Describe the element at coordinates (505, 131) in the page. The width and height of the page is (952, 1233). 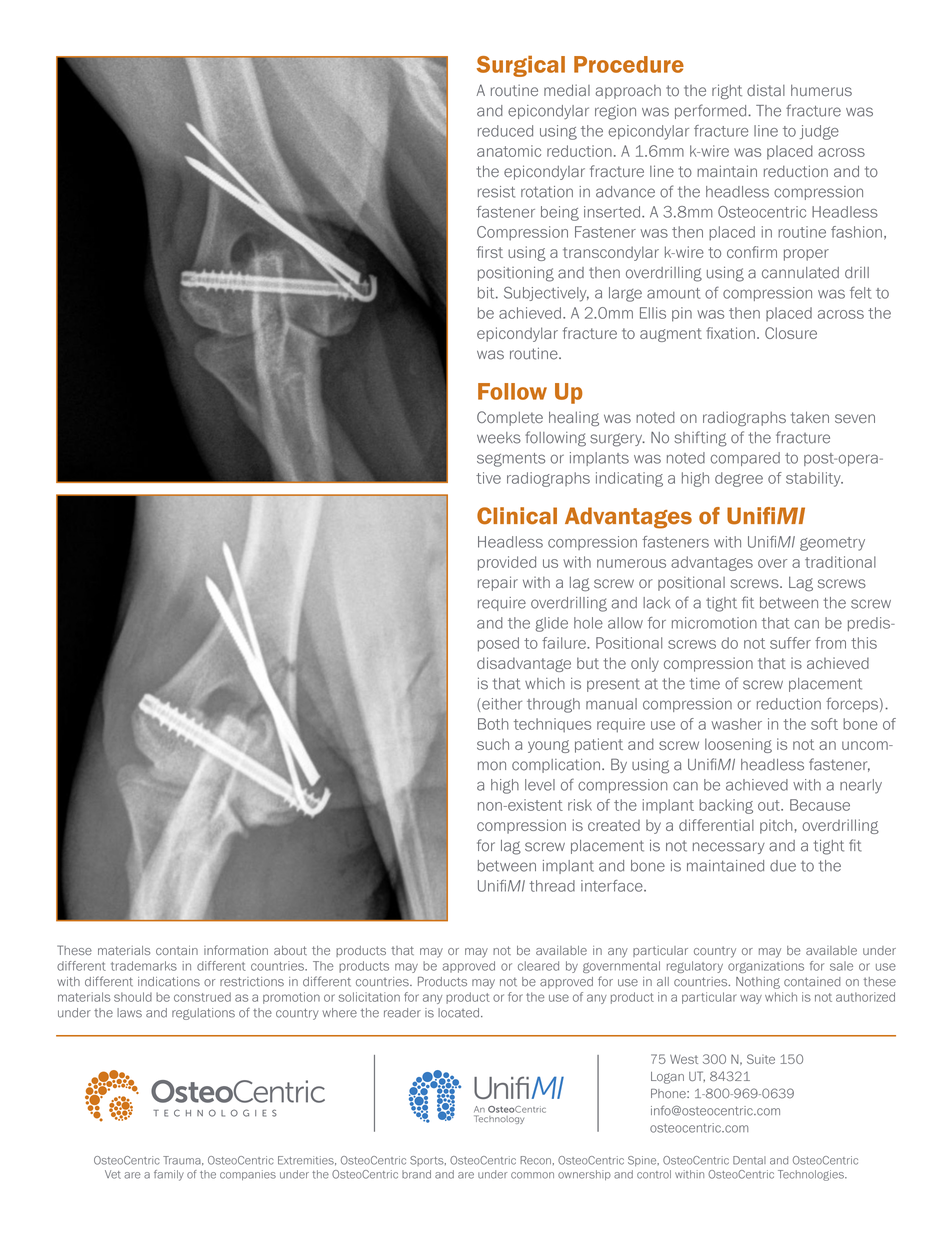
I see `reduced` at that location.
